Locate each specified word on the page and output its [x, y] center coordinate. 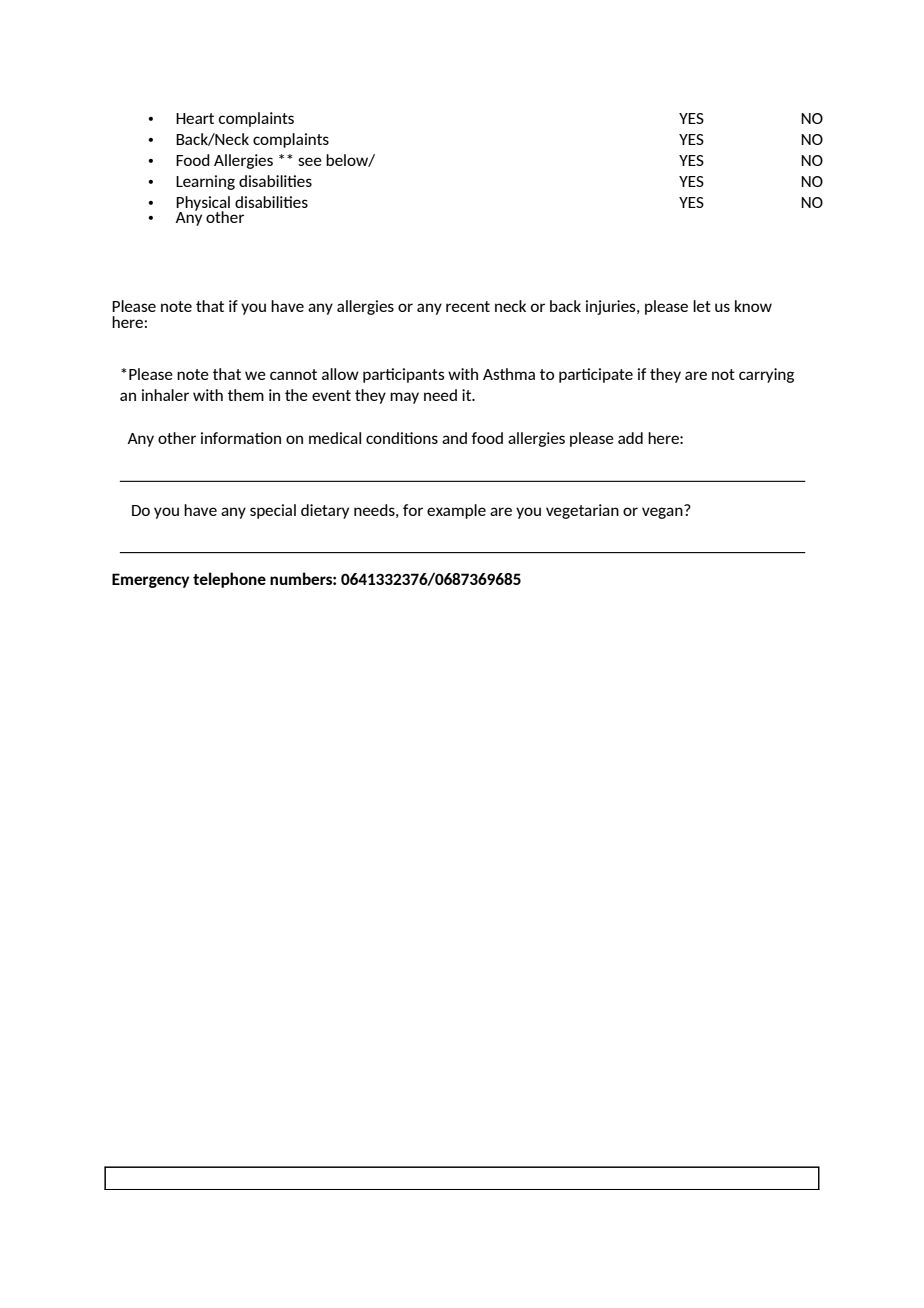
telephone [229, 580]
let [702, 306]
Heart [195, 118]
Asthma [509, 374]
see [310, 161]
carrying [766, 375]
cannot [293, 374]
